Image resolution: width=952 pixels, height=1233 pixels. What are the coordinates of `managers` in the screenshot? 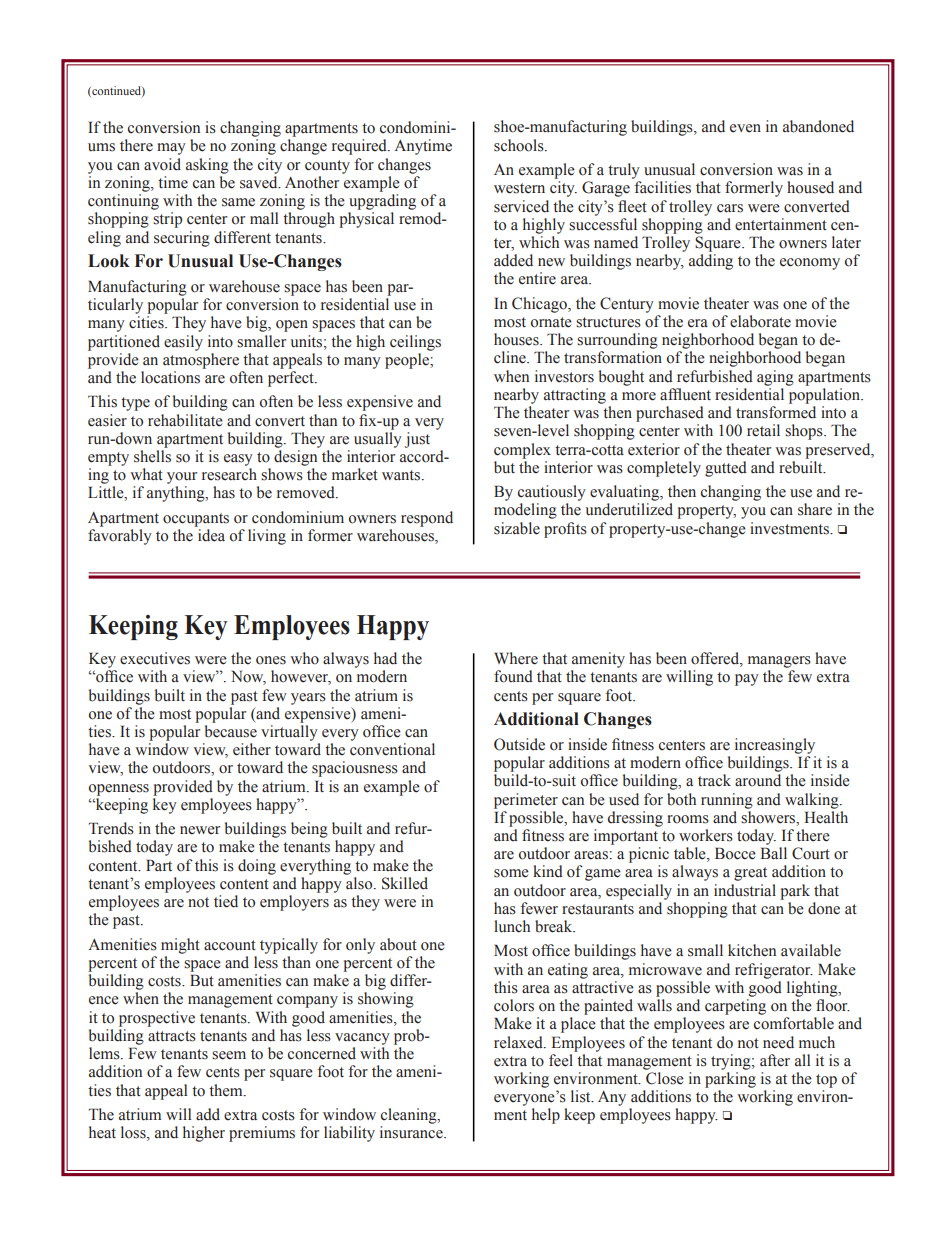 It's located at (779, 662).
